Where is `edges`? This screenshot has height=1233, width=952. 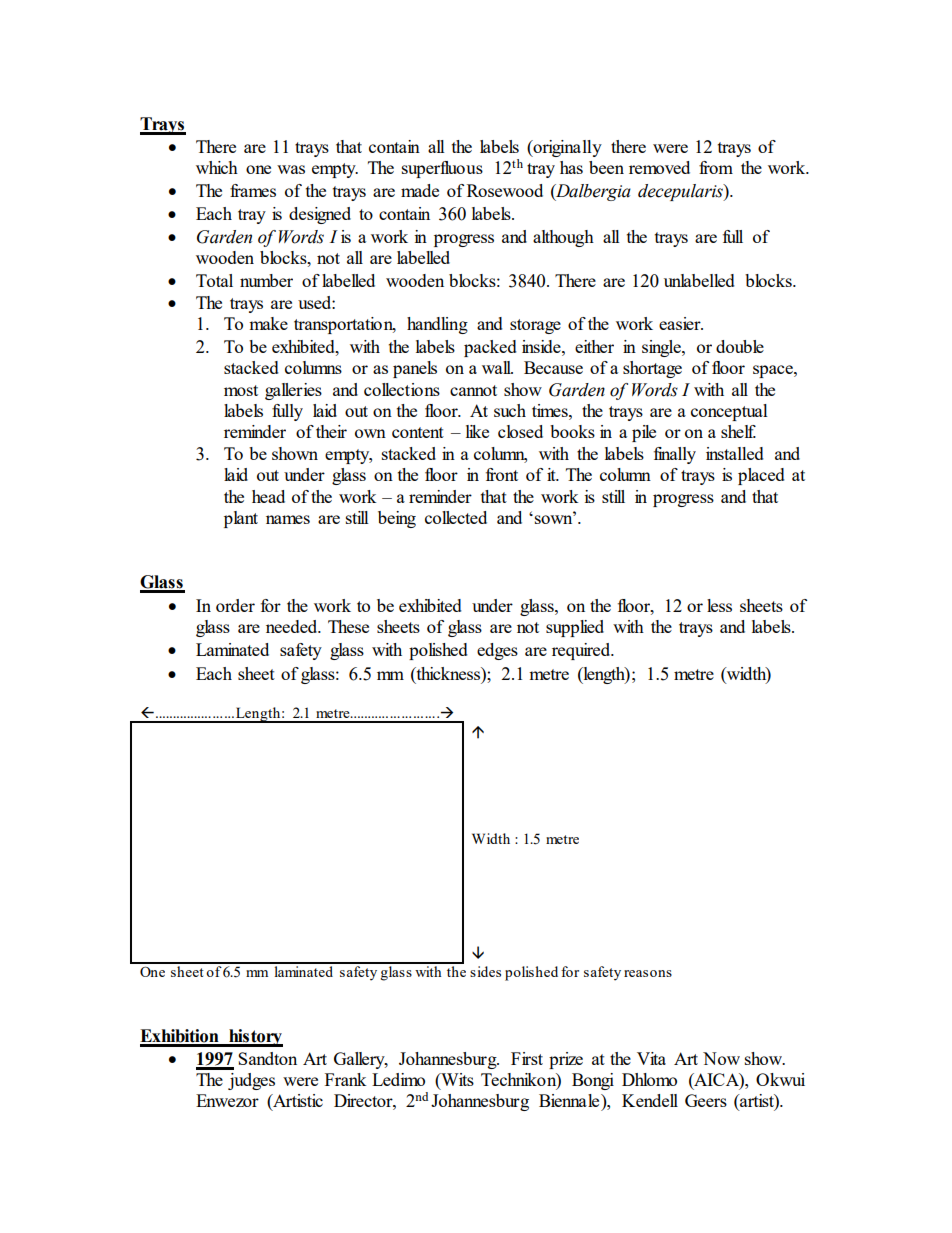
edges is located at coordinates (497, 651).
